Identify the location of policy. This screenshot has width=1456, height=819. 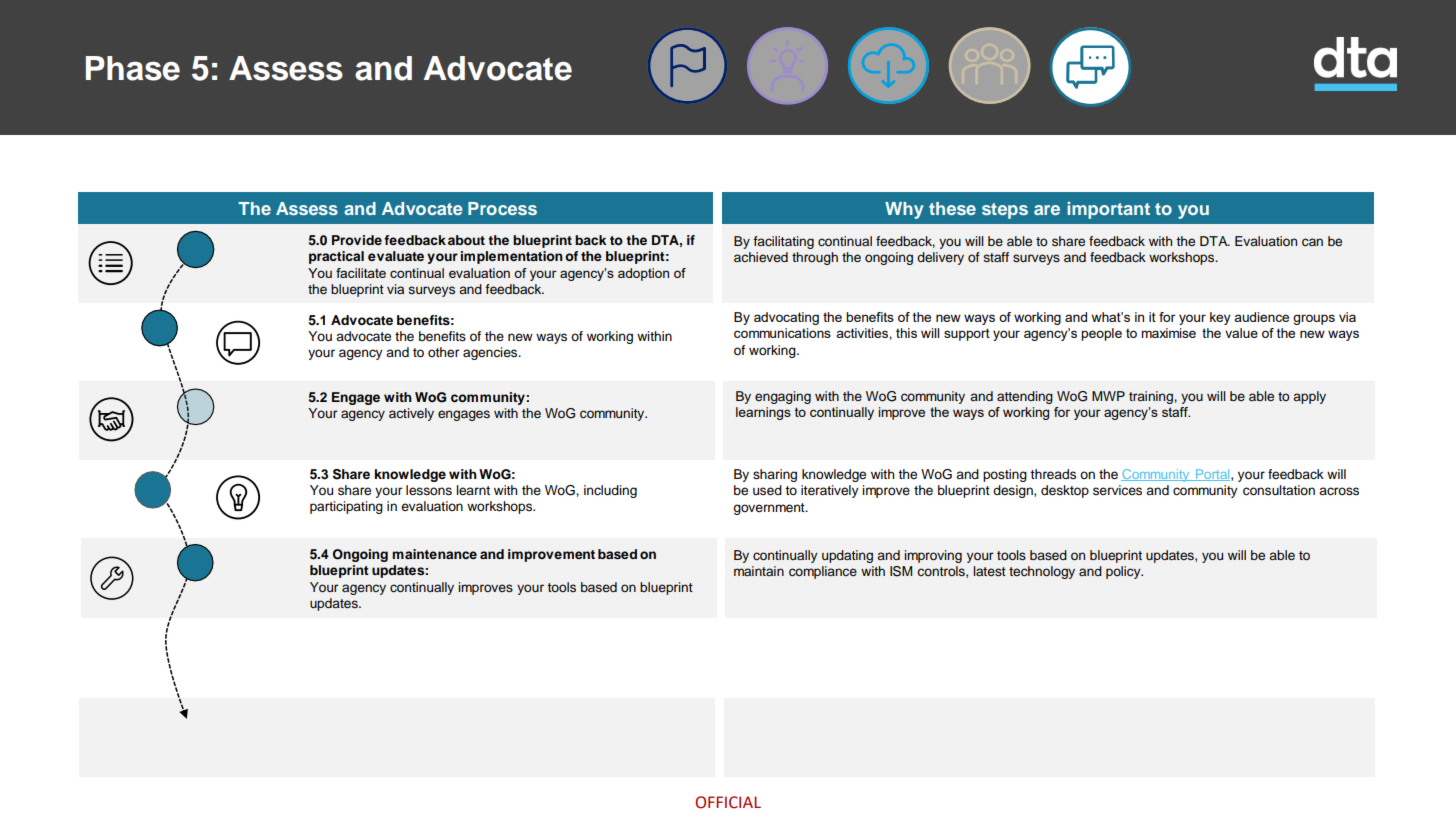
(1124, 572).
